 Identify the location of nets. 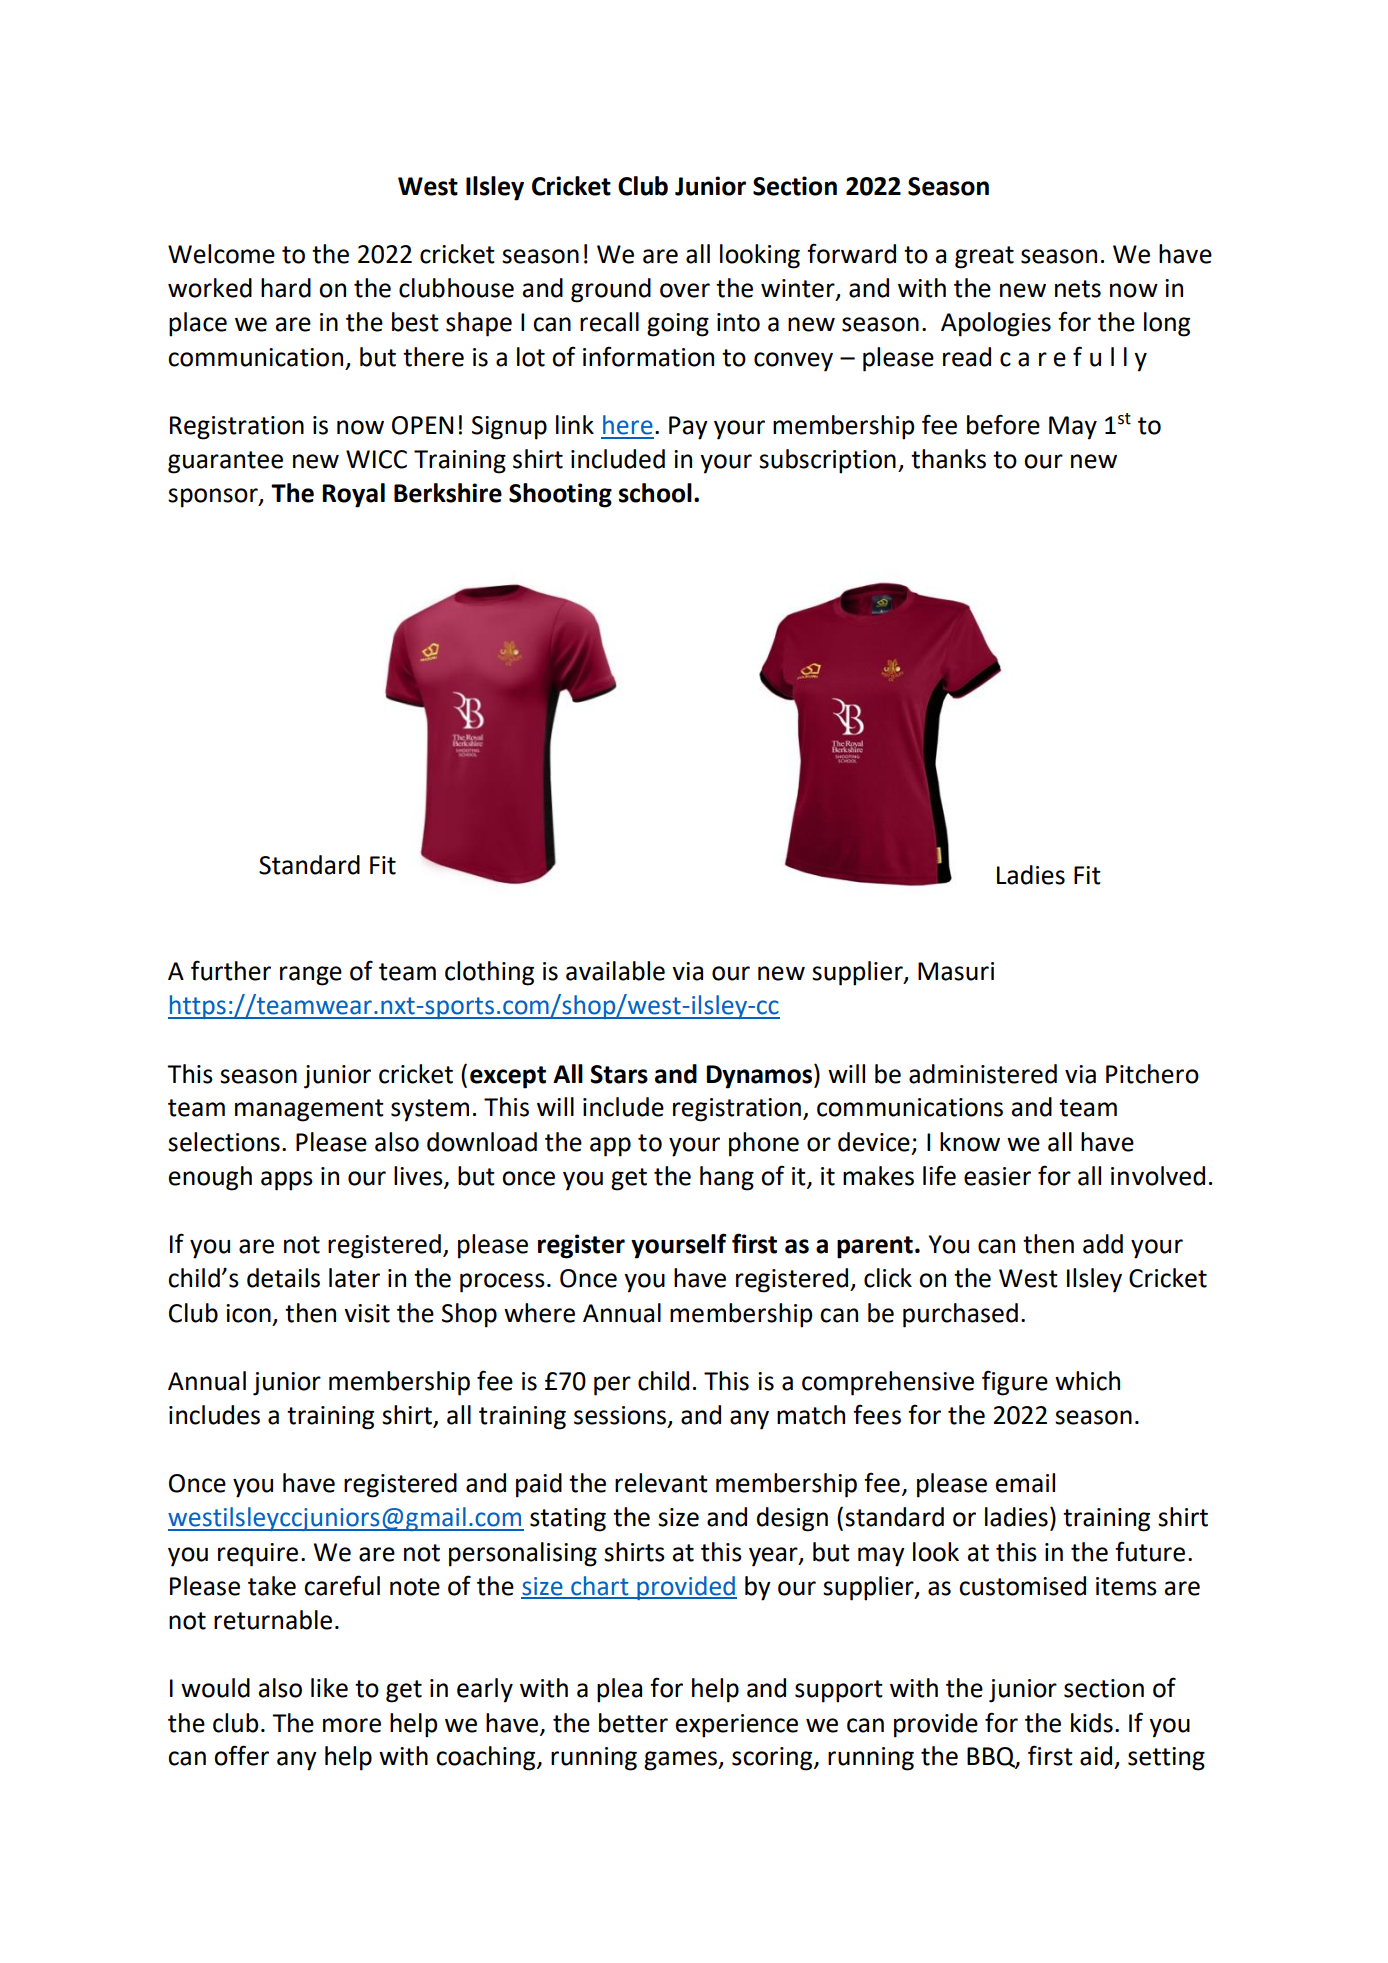
(1078, 289).
